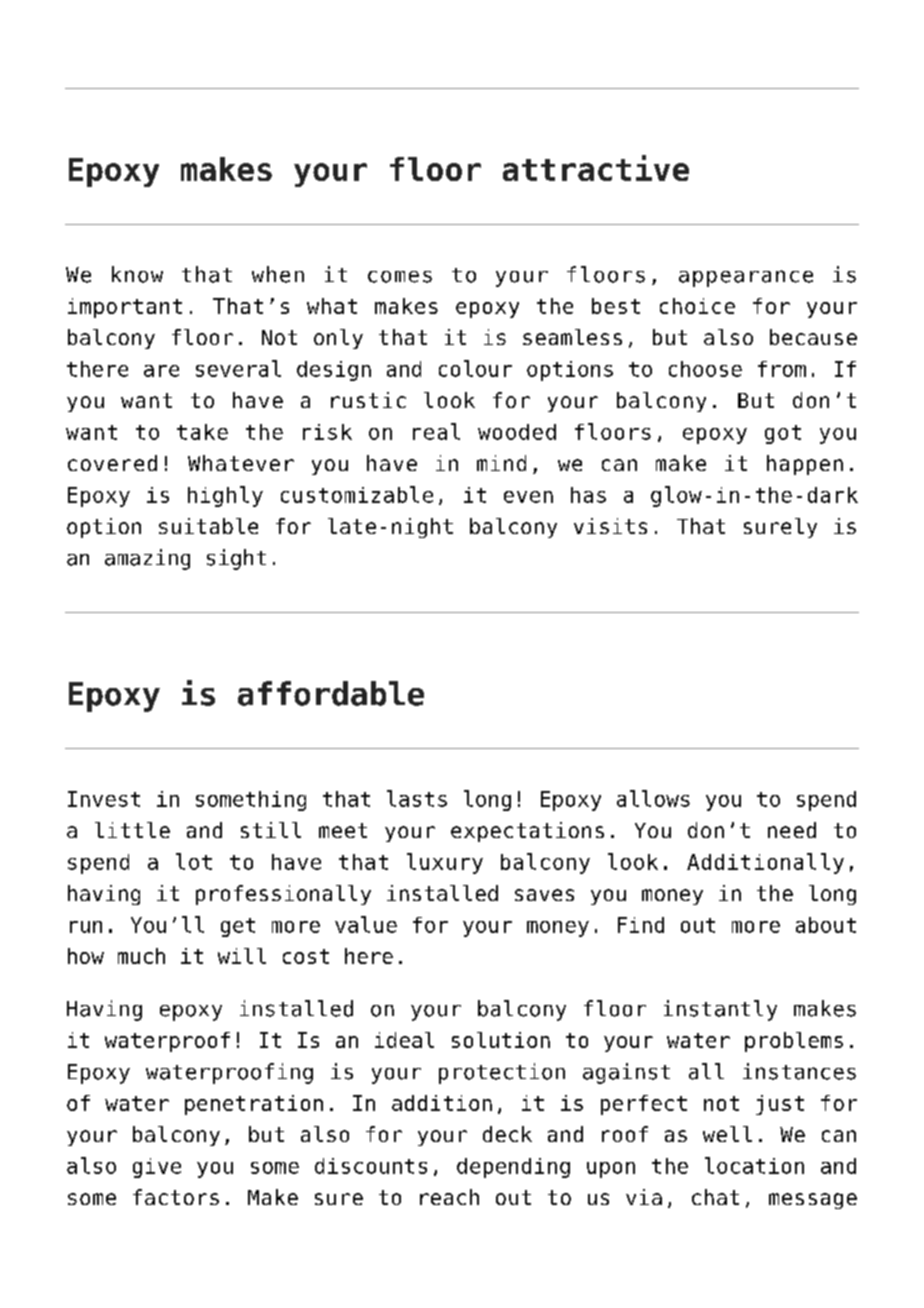 The height and width of the screenshot is (1308, 924). I want to click on real, so click(436, 431).
